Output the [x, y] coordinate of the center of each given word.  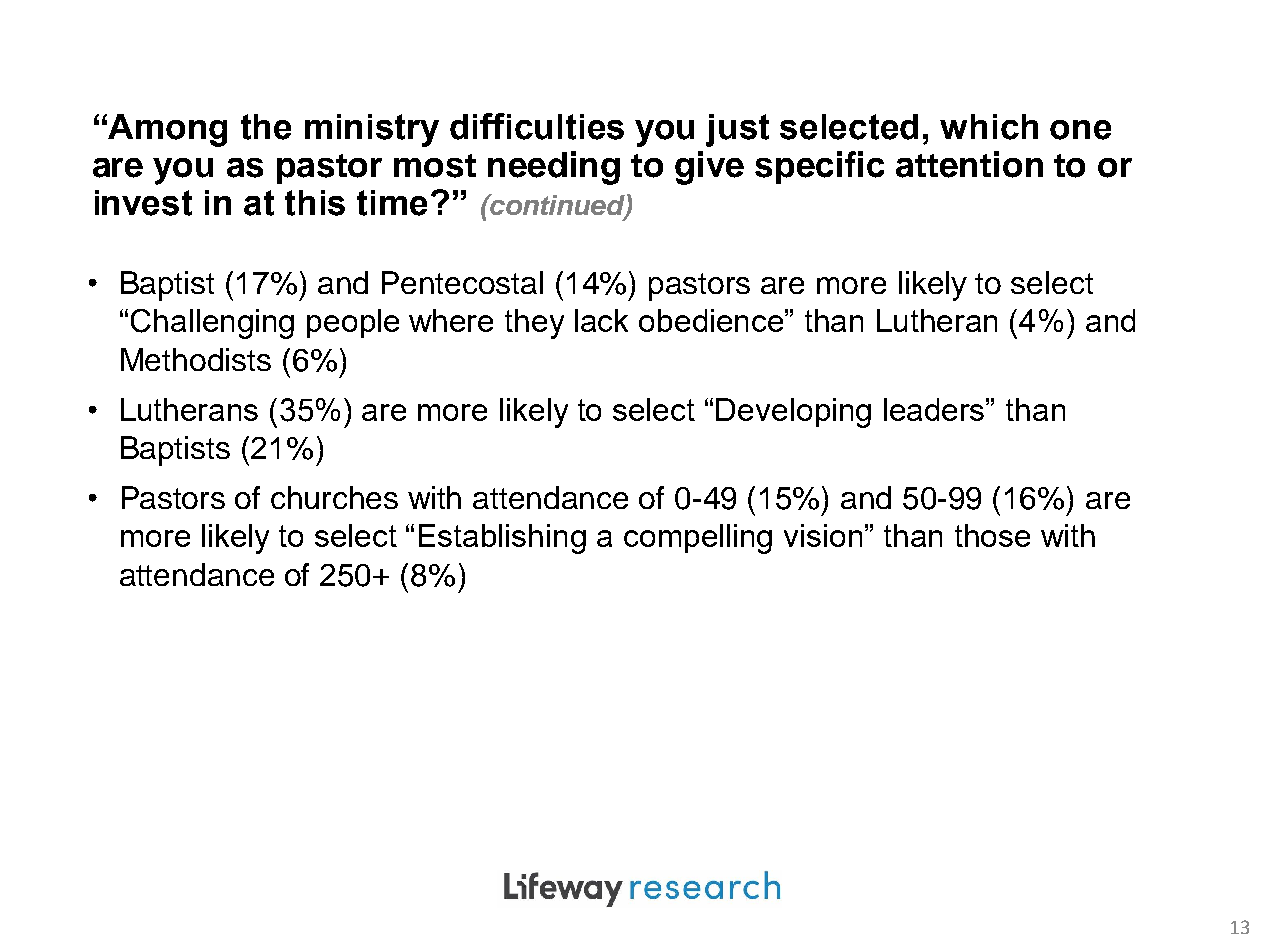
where [451, 320]
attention [969, 164]
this [315, 203]
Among [167, 130]
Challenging [212, 324]
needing [554, 168]
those [992, 535]
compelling [698, 539]
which [989, 127]
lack [601, 320]
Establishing [502, 539]
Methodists [196, 359]
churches [334, 497]
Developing [793, 413]
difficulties [537, 126]
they [534, 324]
